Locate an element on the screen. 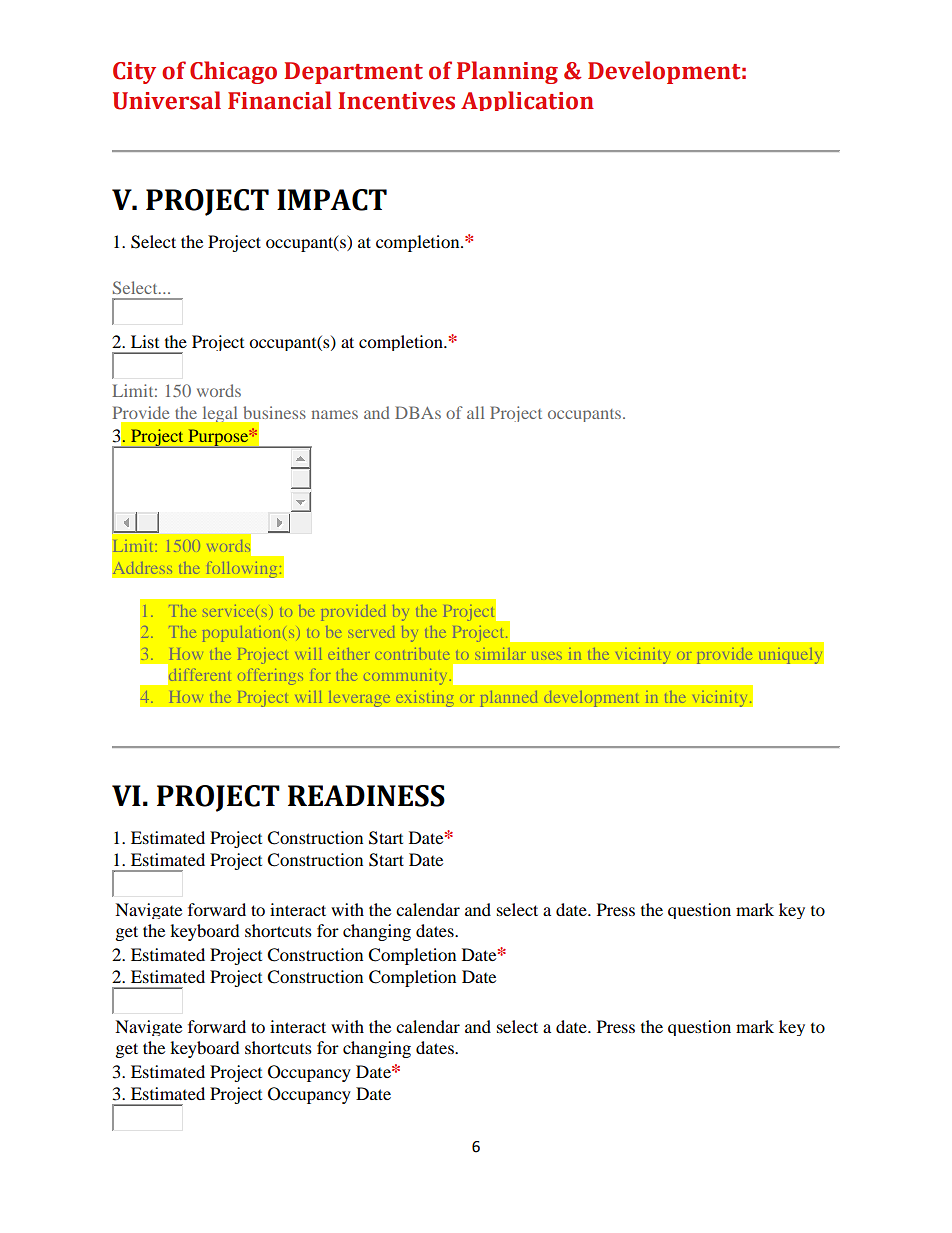  Department is located at coordinates (353, 73).
